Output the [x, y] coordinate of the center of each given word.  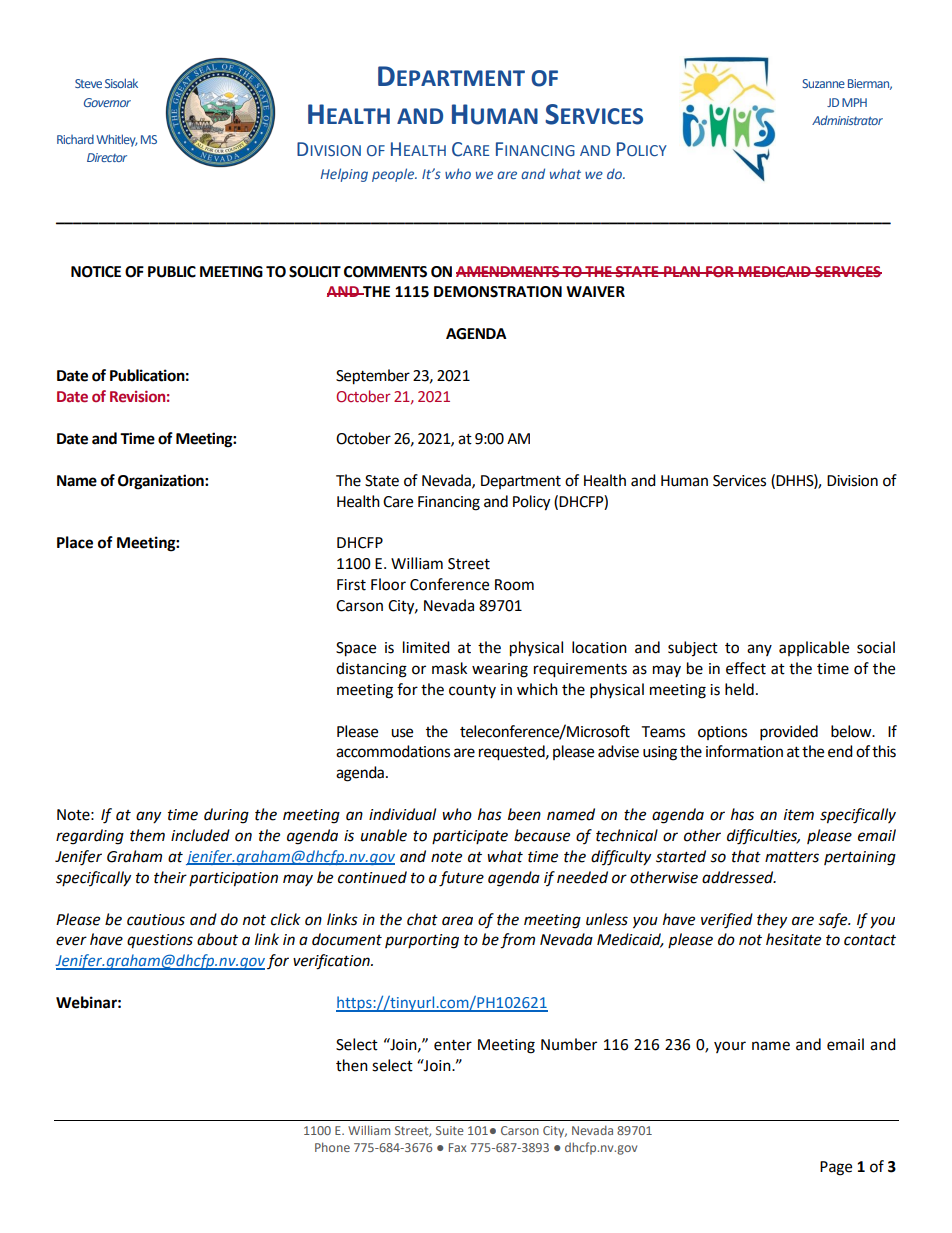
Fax [458, 1147]
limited [426, 647]
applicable [814, 648]
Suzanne [823, 83]
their [170, 877]
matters [792, 857]
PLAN [682, 271]
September [373, 377]
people [394, 175]
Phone [332, 1147]
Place [75, 542]
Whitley [117, 140]
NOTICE [96, 272]
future [461, 879]
